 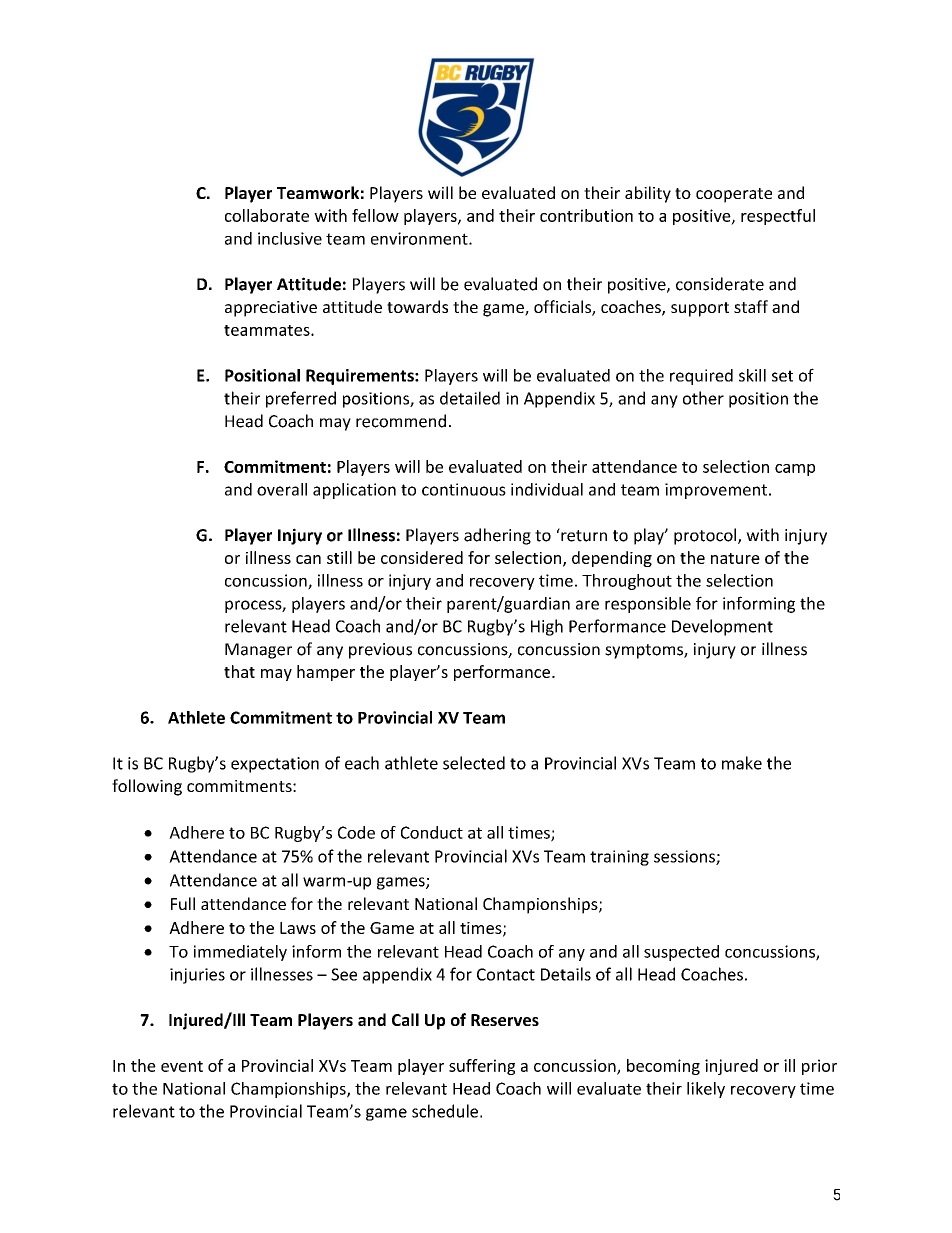 I want to click on make, so click(x=742, y=763).
